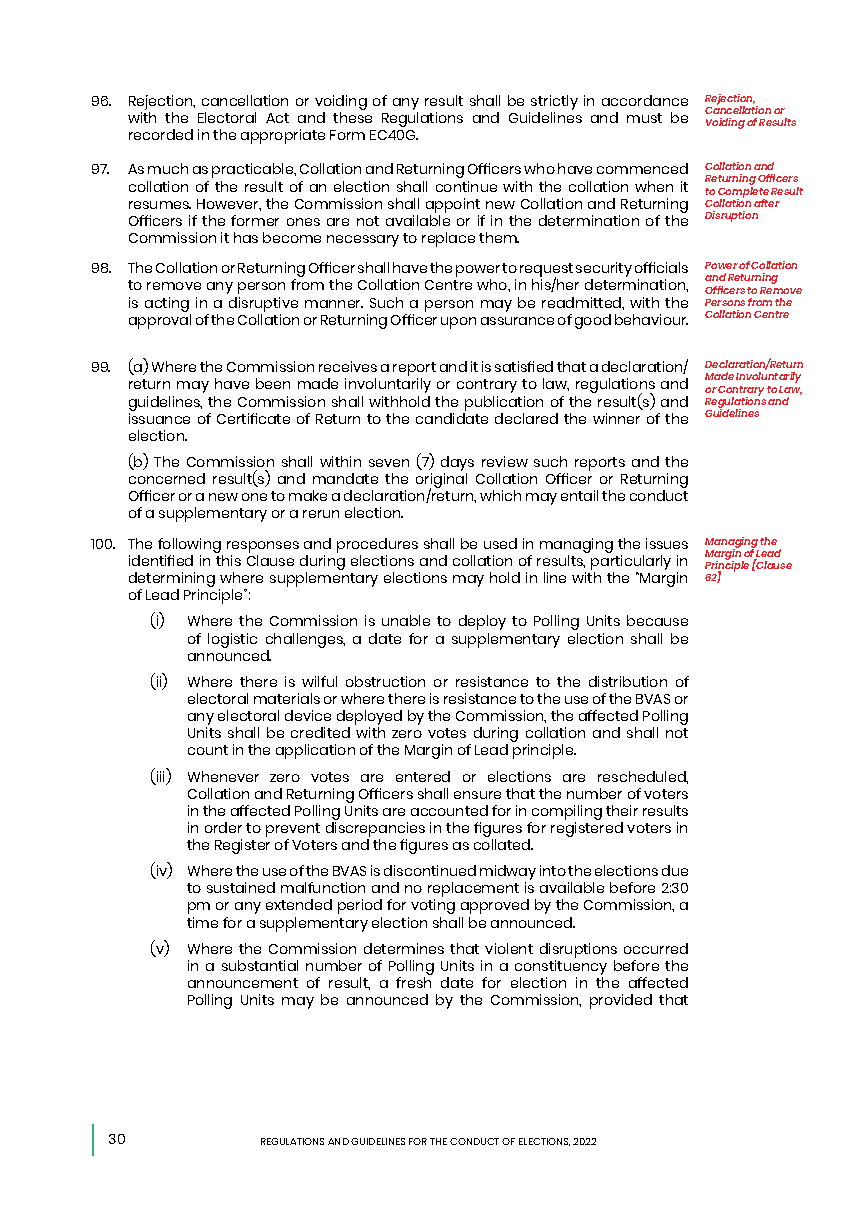 The height and width of the screenshot is (1212, 854). I want to click on this, so click(228, 560).
